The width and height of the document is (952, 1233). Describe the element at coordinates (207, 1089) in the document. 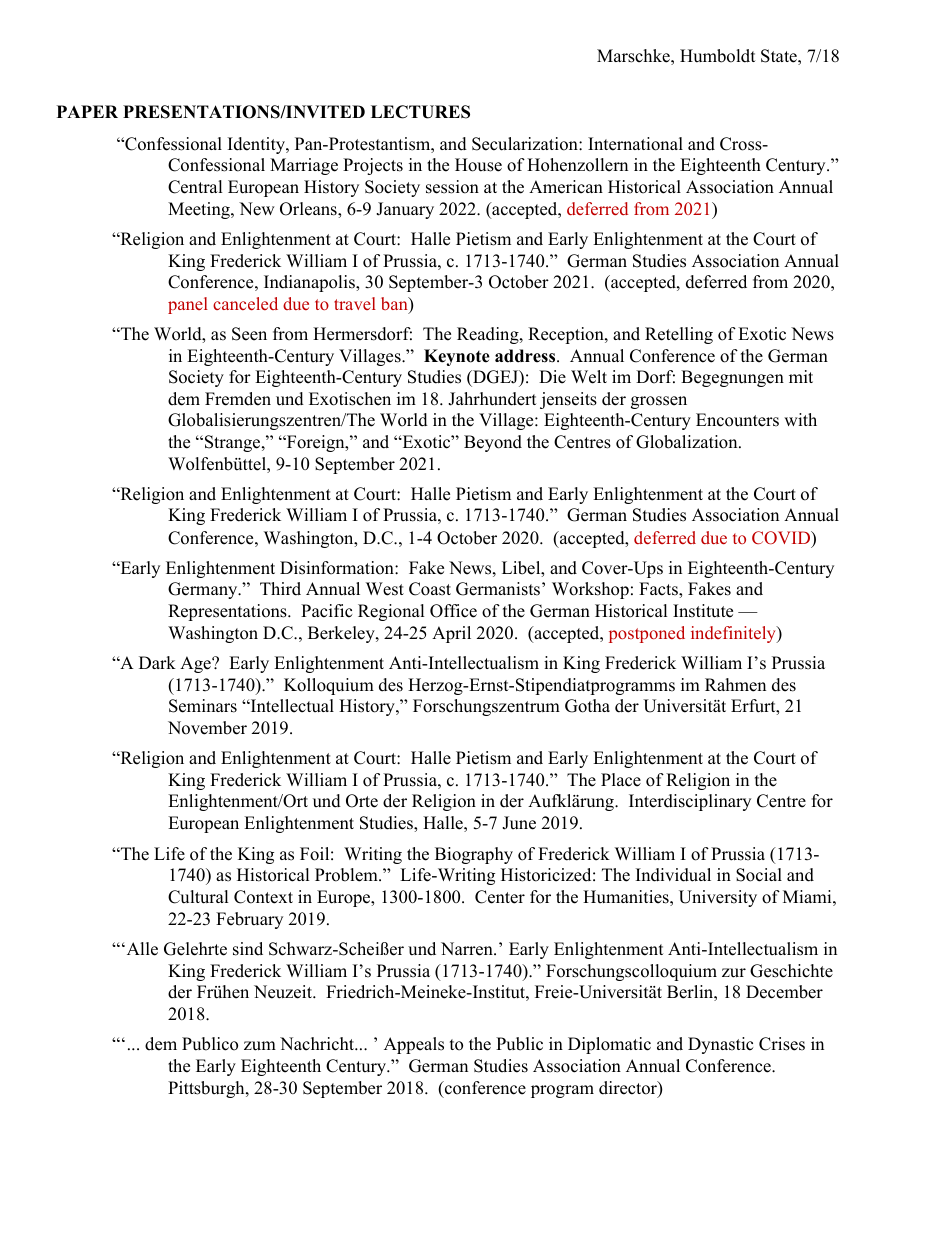

I see `Pittsburgh` at that location.
